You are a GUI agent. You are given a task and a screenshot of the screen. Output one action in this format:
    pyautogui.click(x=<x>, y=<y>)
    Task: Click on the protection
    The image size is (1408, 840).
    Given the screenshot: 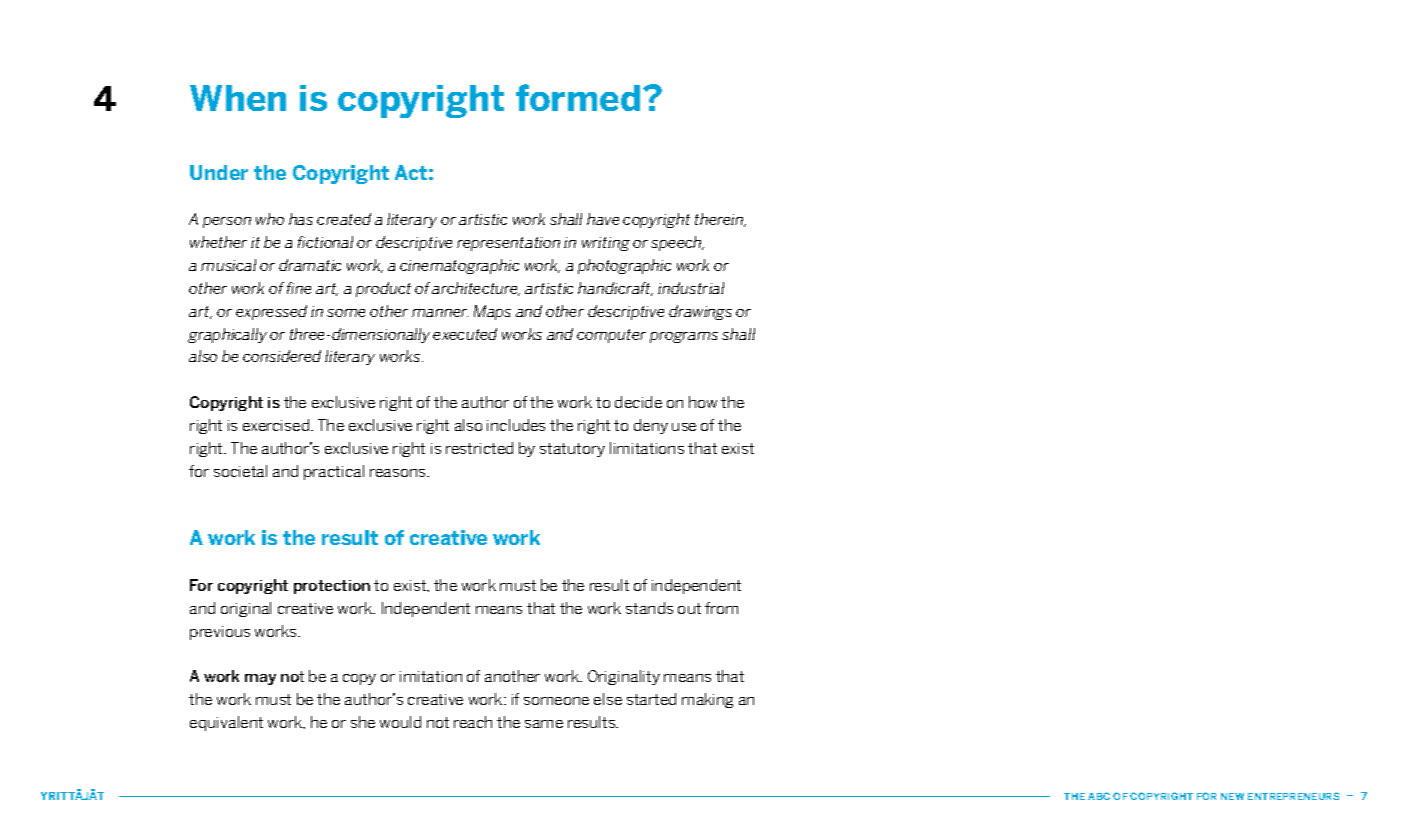 What is the action you would take?
    pyautogui.click(x=332, y=587)
